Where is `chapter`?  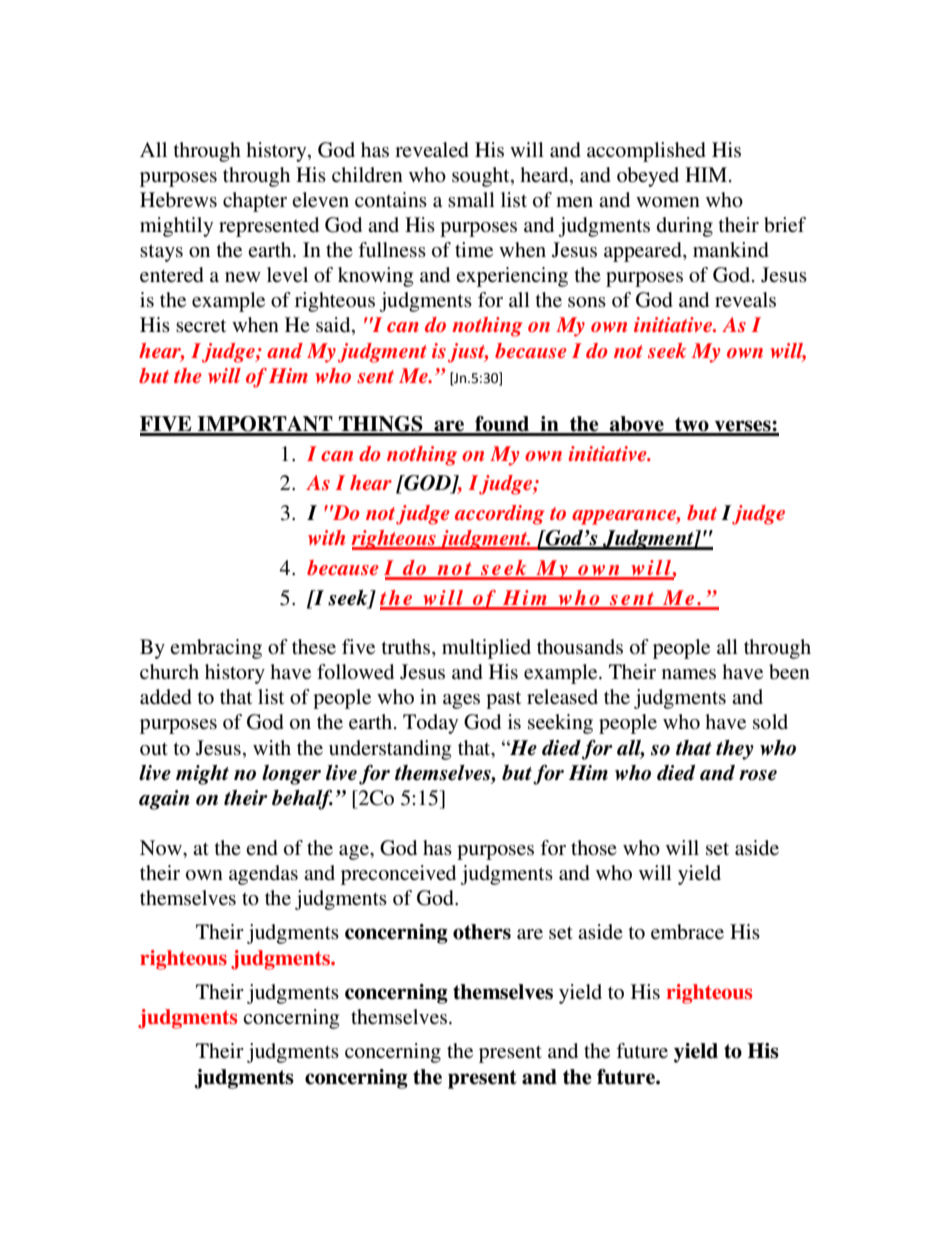
chapter is located at coordinates (255, 202).
